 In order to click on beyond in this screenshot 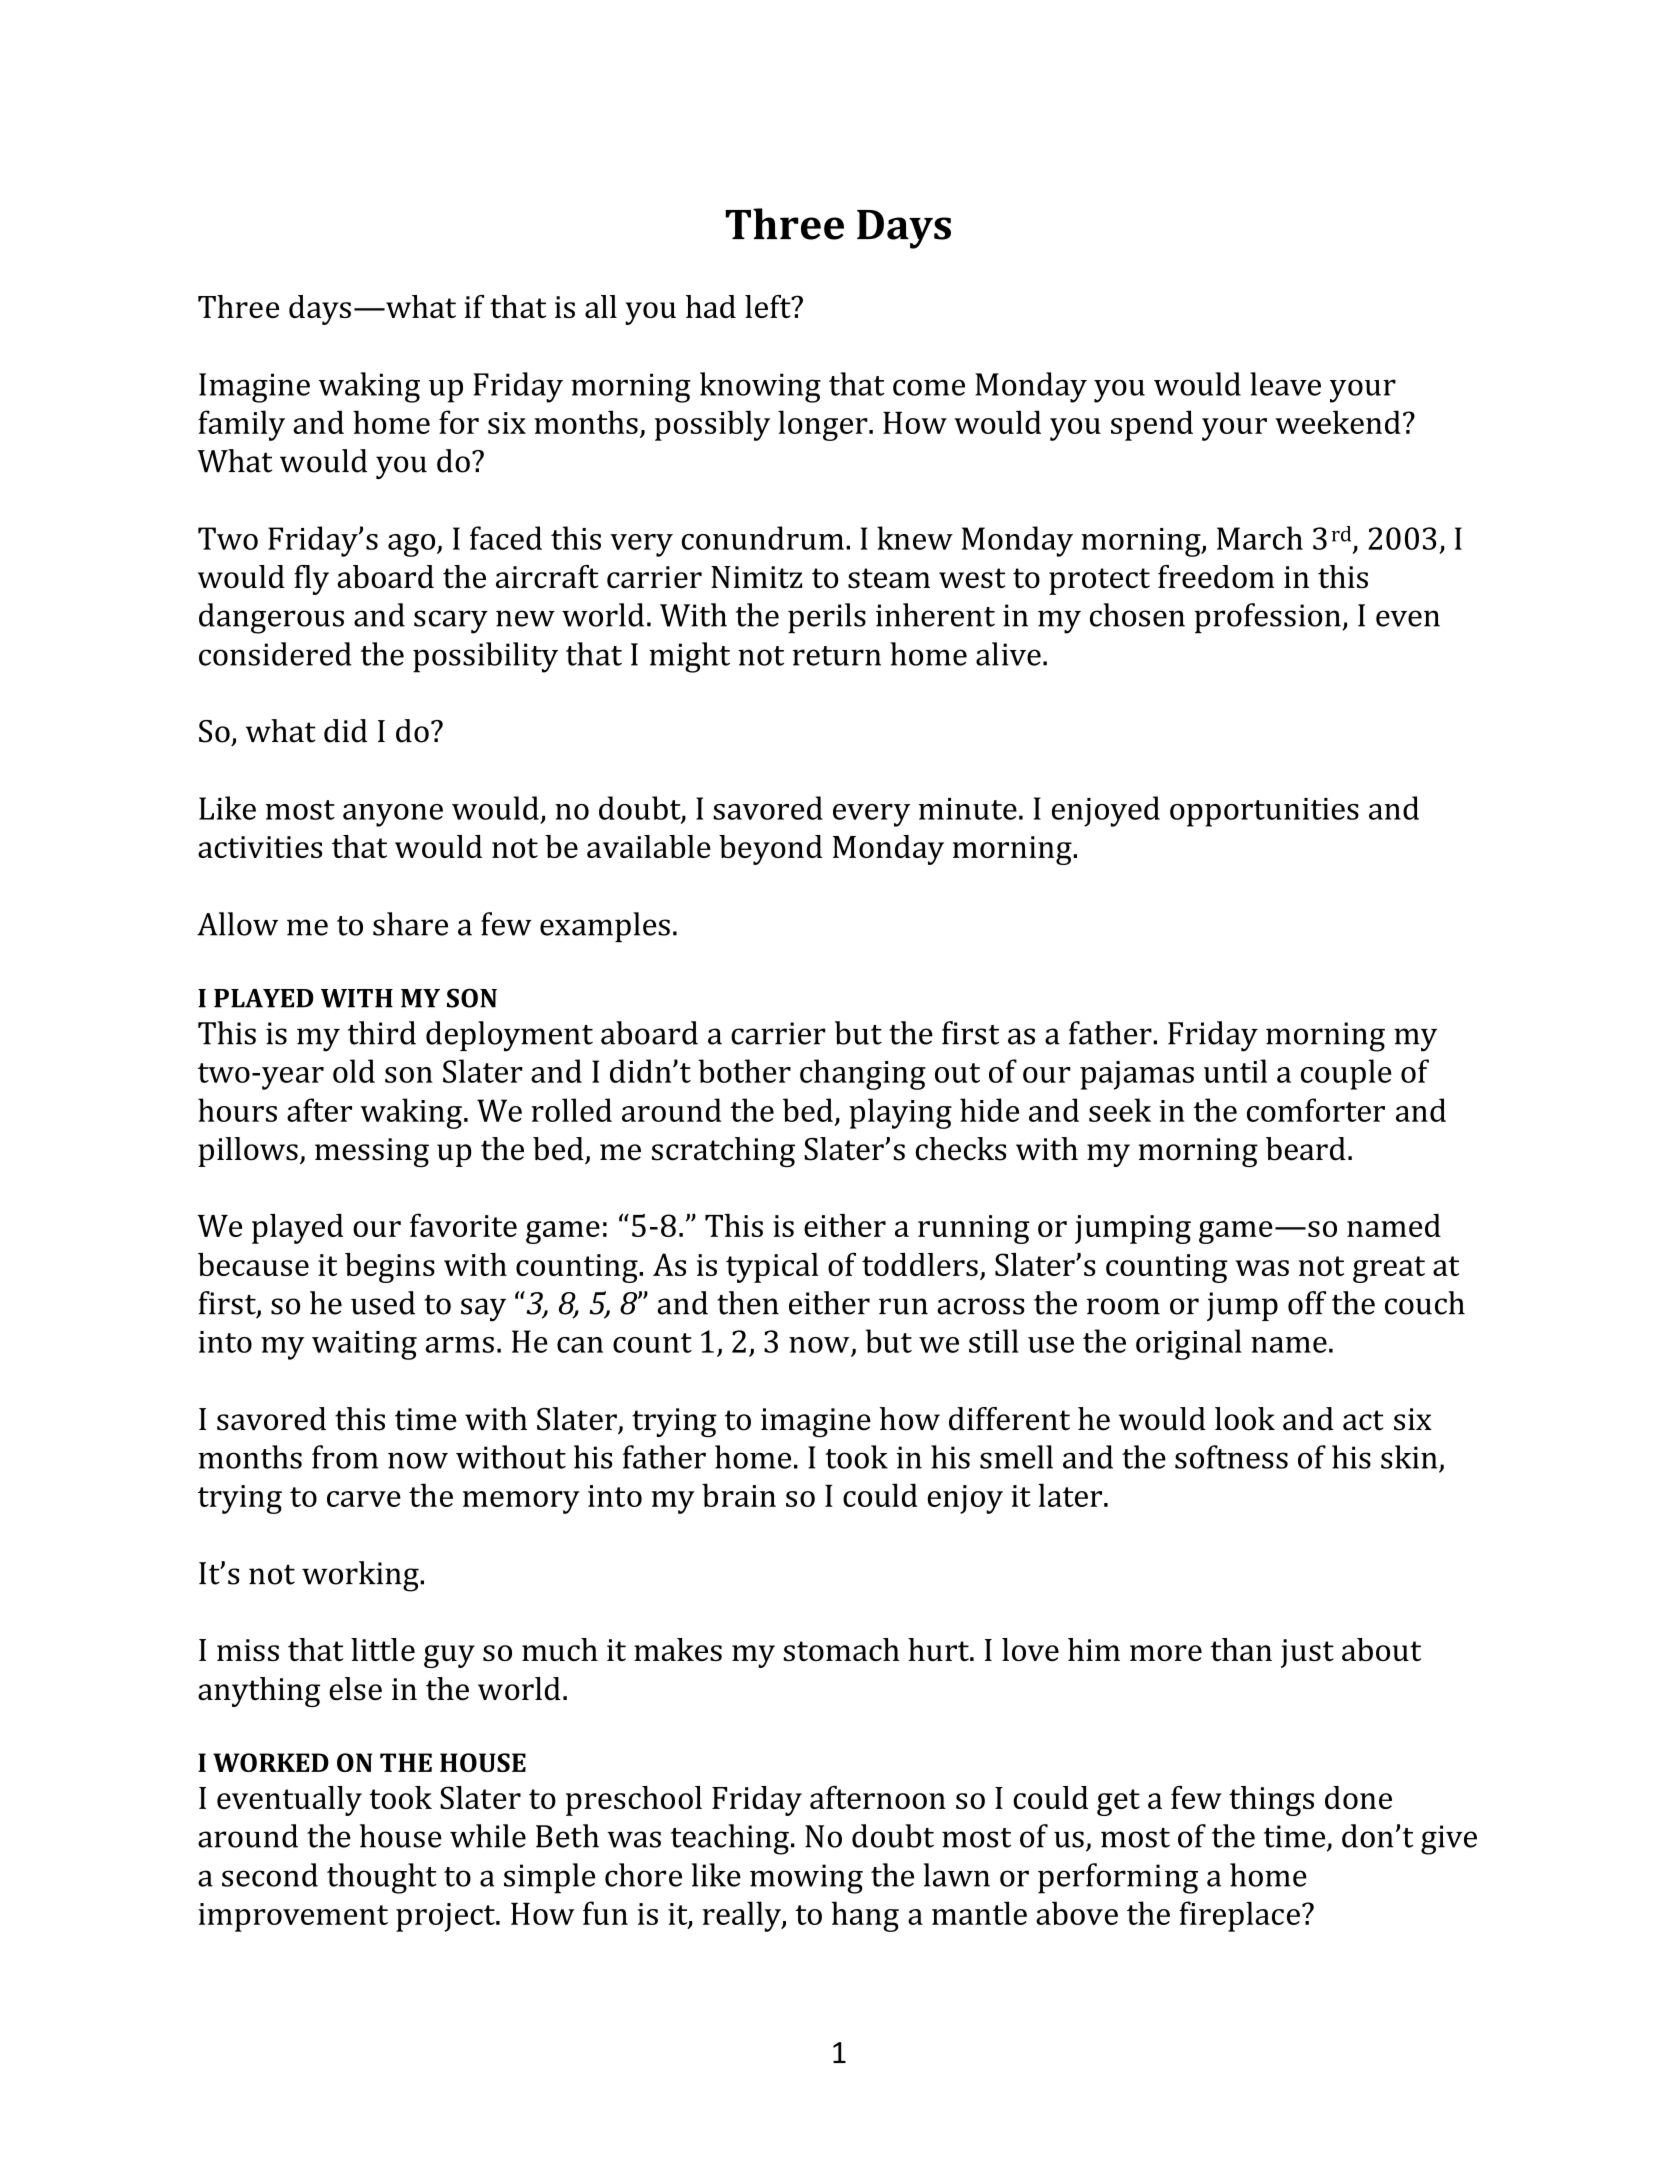, I will do `click(770, 850)`.
